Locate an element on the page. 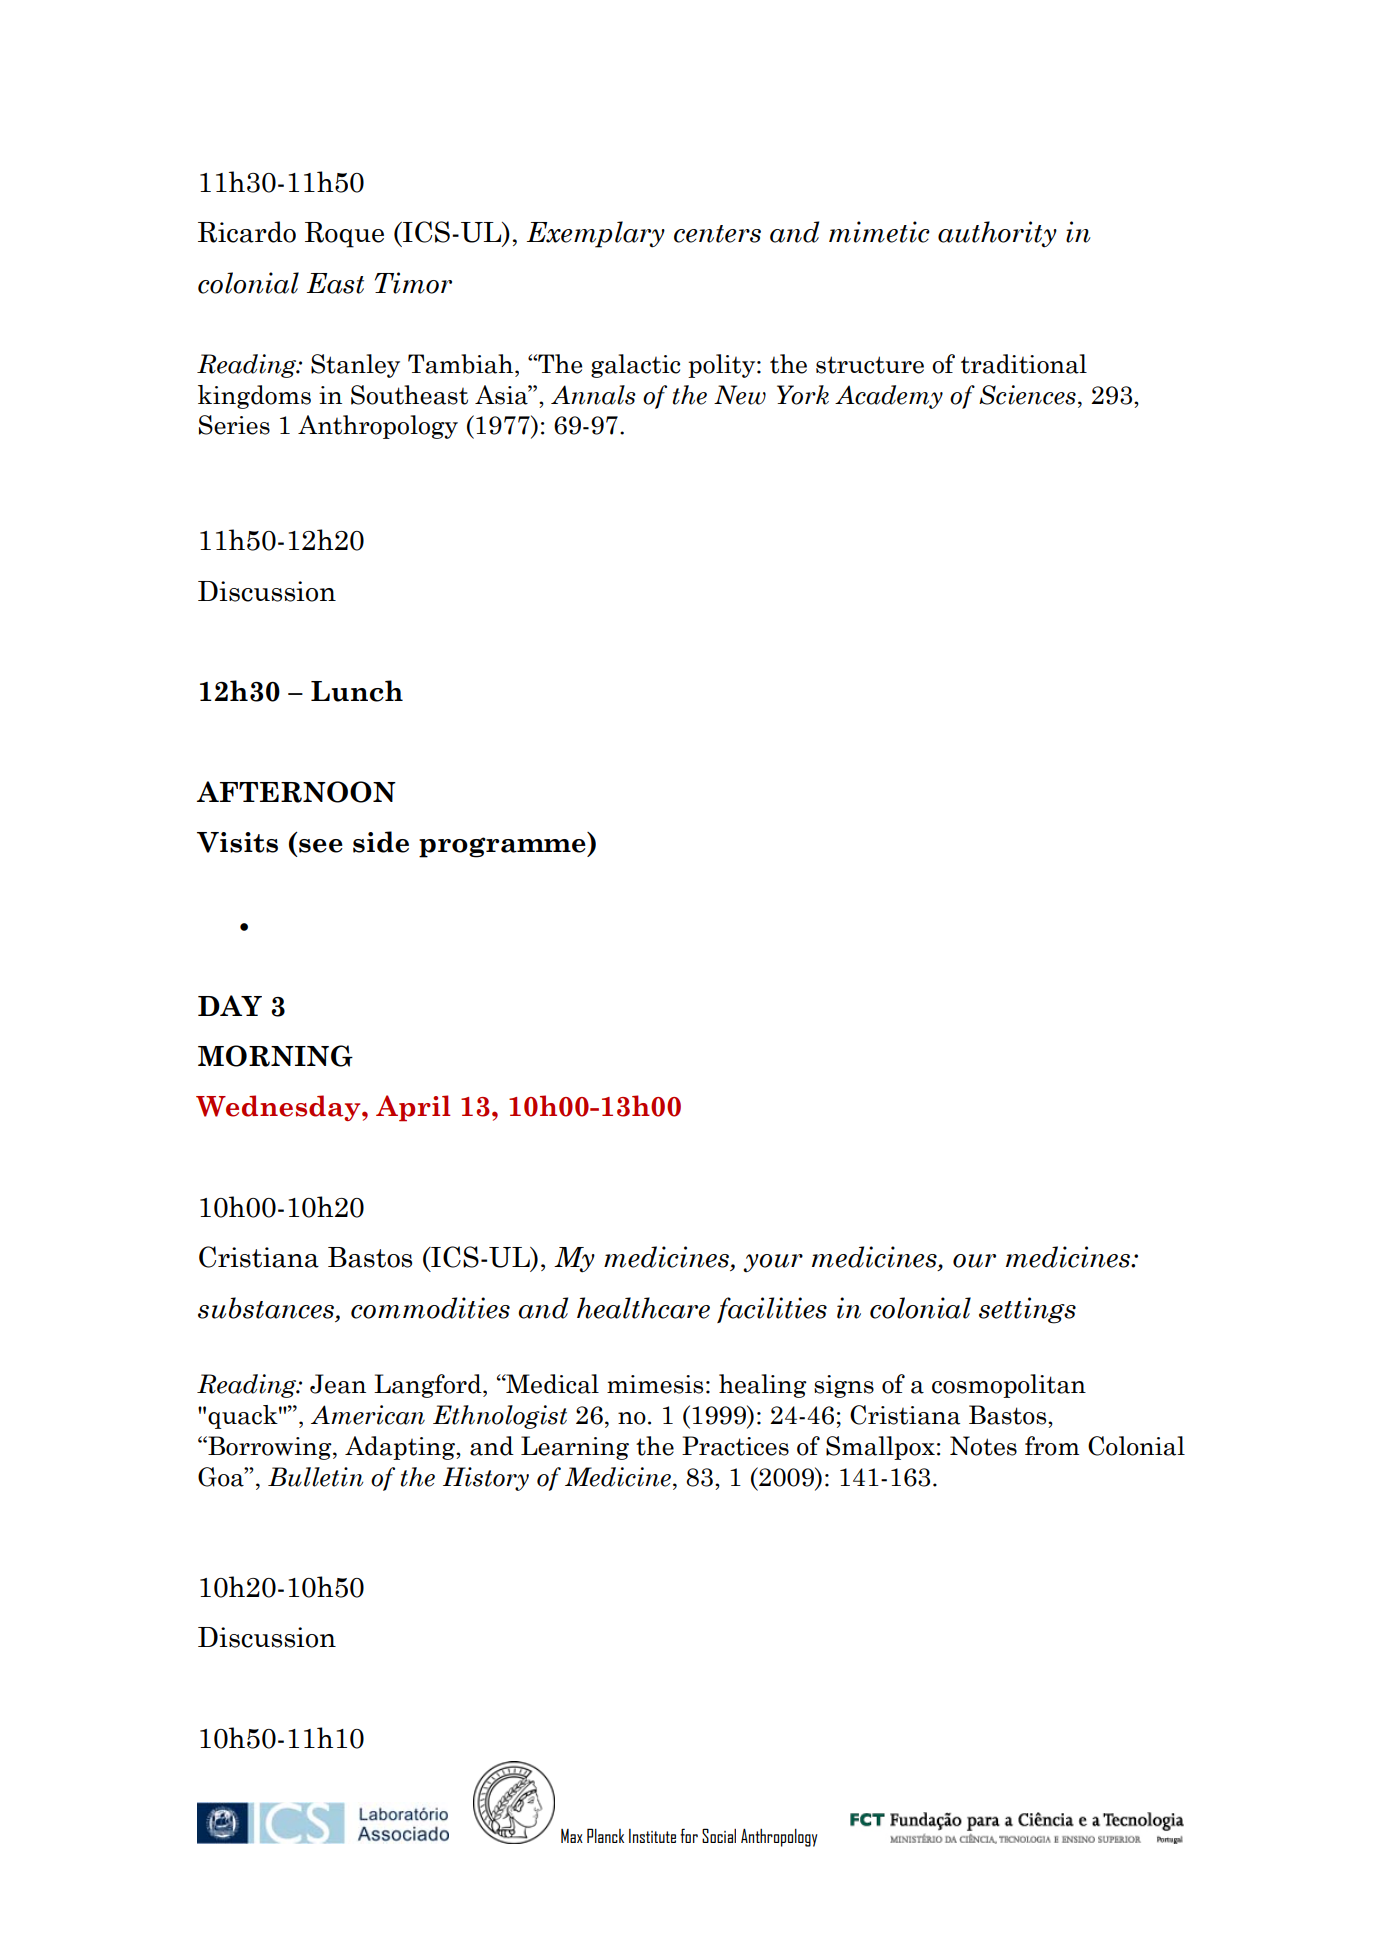 The image size is (1382, 1956). MORNING is located at coordinates (275, 1056).
